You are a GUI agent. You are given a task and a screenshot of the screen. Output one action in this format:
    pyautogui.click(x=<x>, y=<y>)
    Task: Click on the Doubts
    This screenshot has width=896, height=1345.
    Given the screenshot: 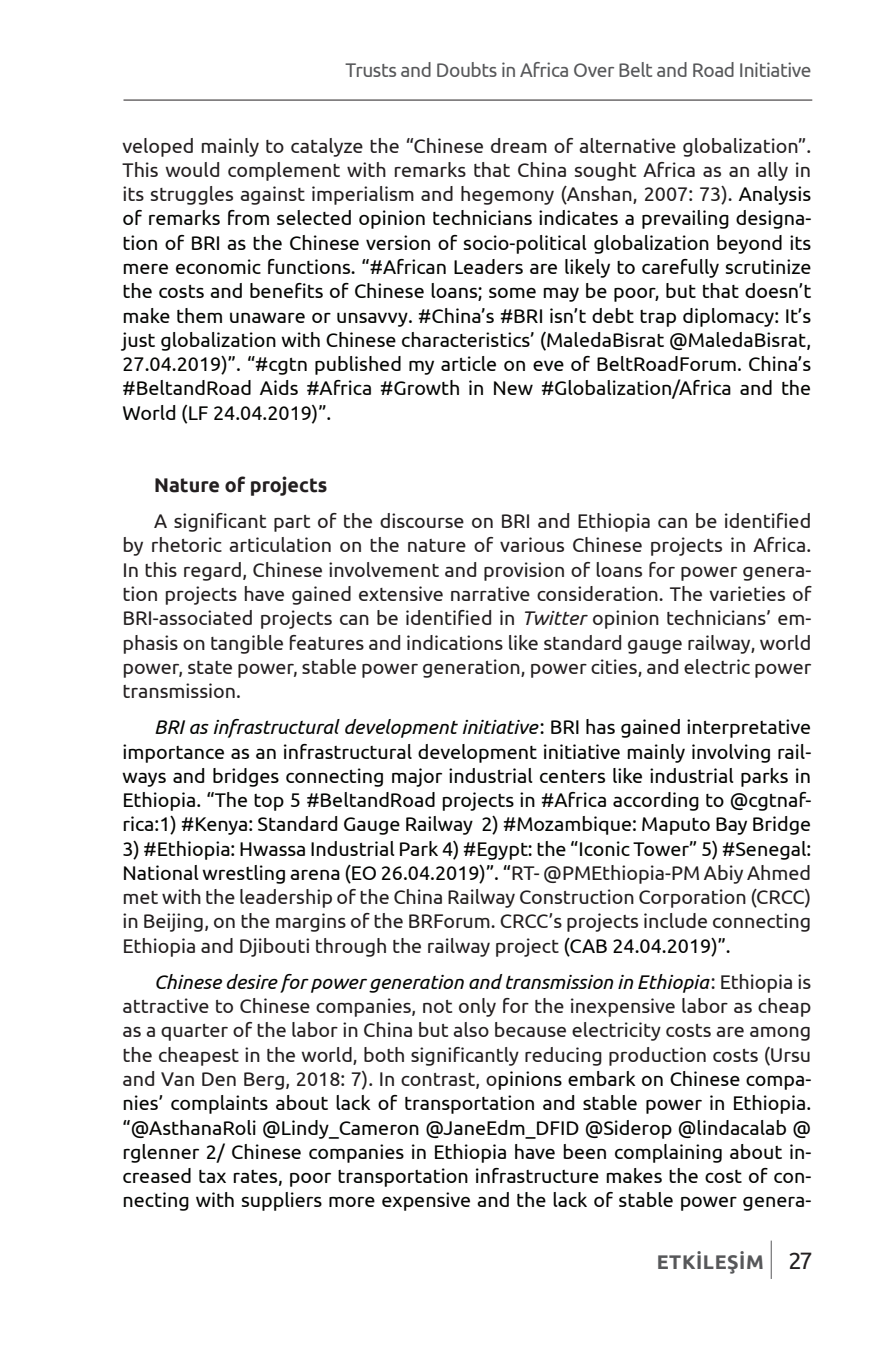 What is the action you would take?
    pyautogui.click(x=467, y=69)
